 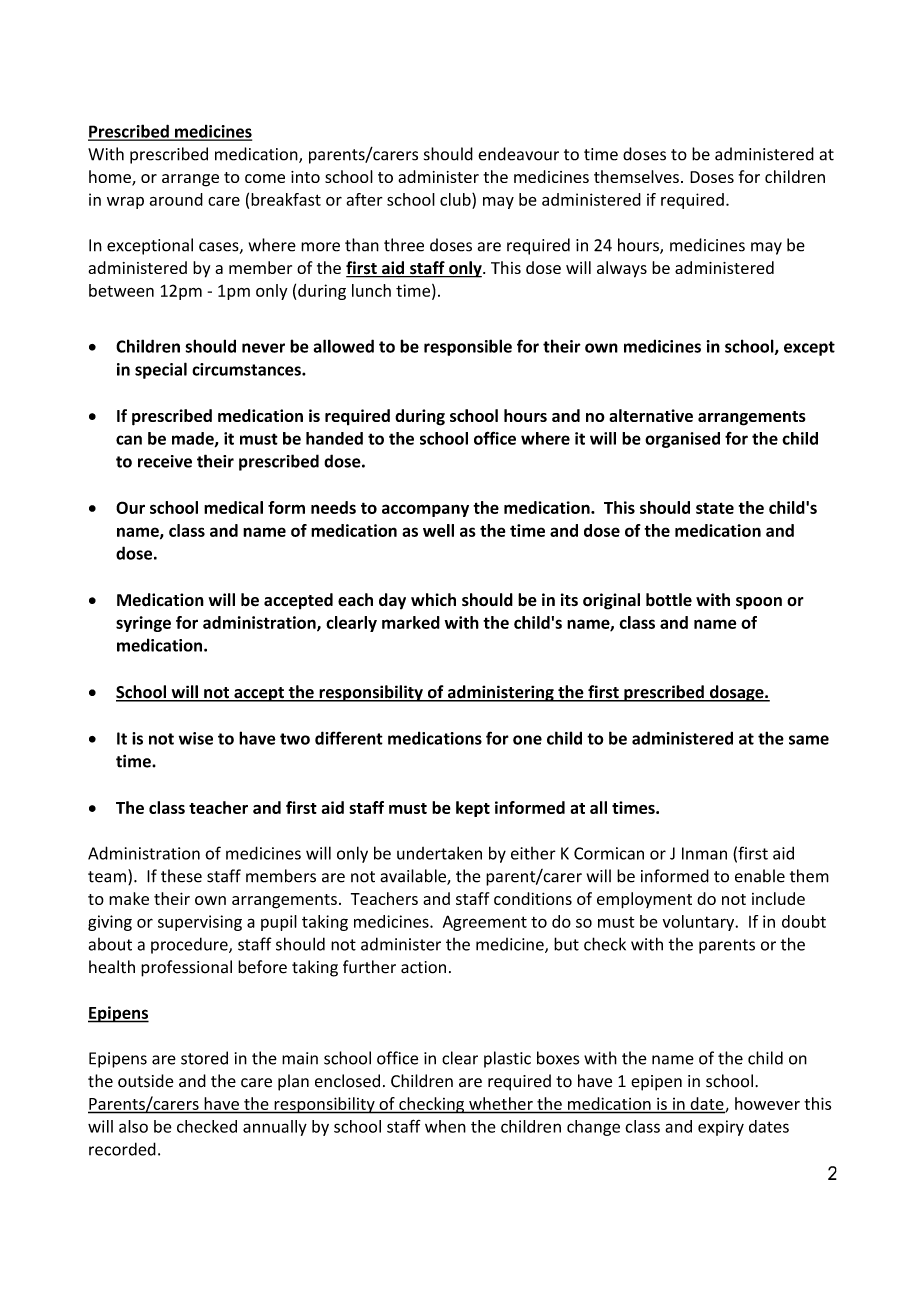 I want to click on accompany, so click(x=425, y=510).
